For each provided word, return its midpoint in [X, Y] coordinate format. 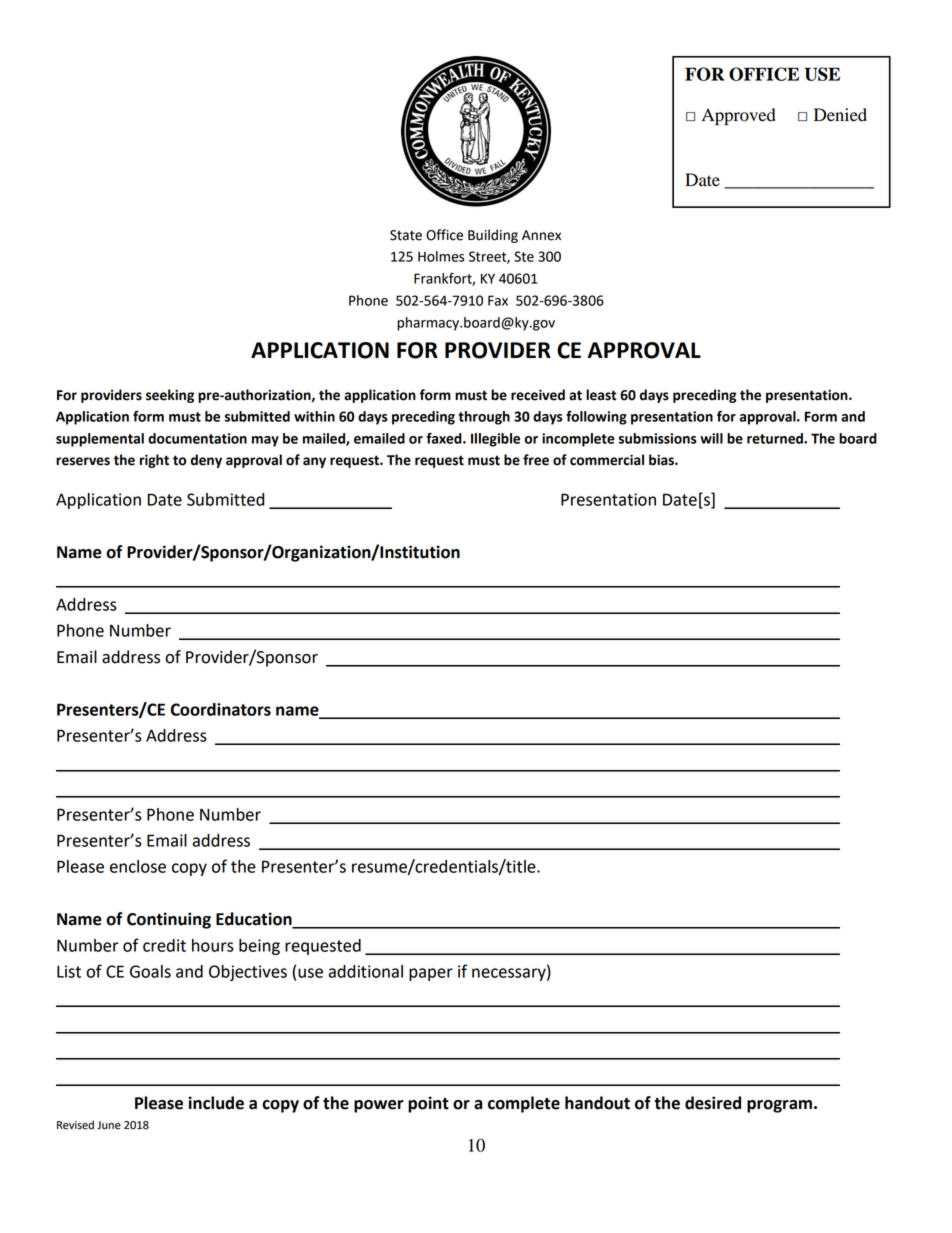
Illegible [495, 440]
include [216, 1103]
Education [255, 920]
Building [493, 236]
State [406, 235]
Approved [739, 116]
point [428, 1104]
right [154, 461]
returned [776, 438]
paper [431, 974]
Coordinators [221, 709]
